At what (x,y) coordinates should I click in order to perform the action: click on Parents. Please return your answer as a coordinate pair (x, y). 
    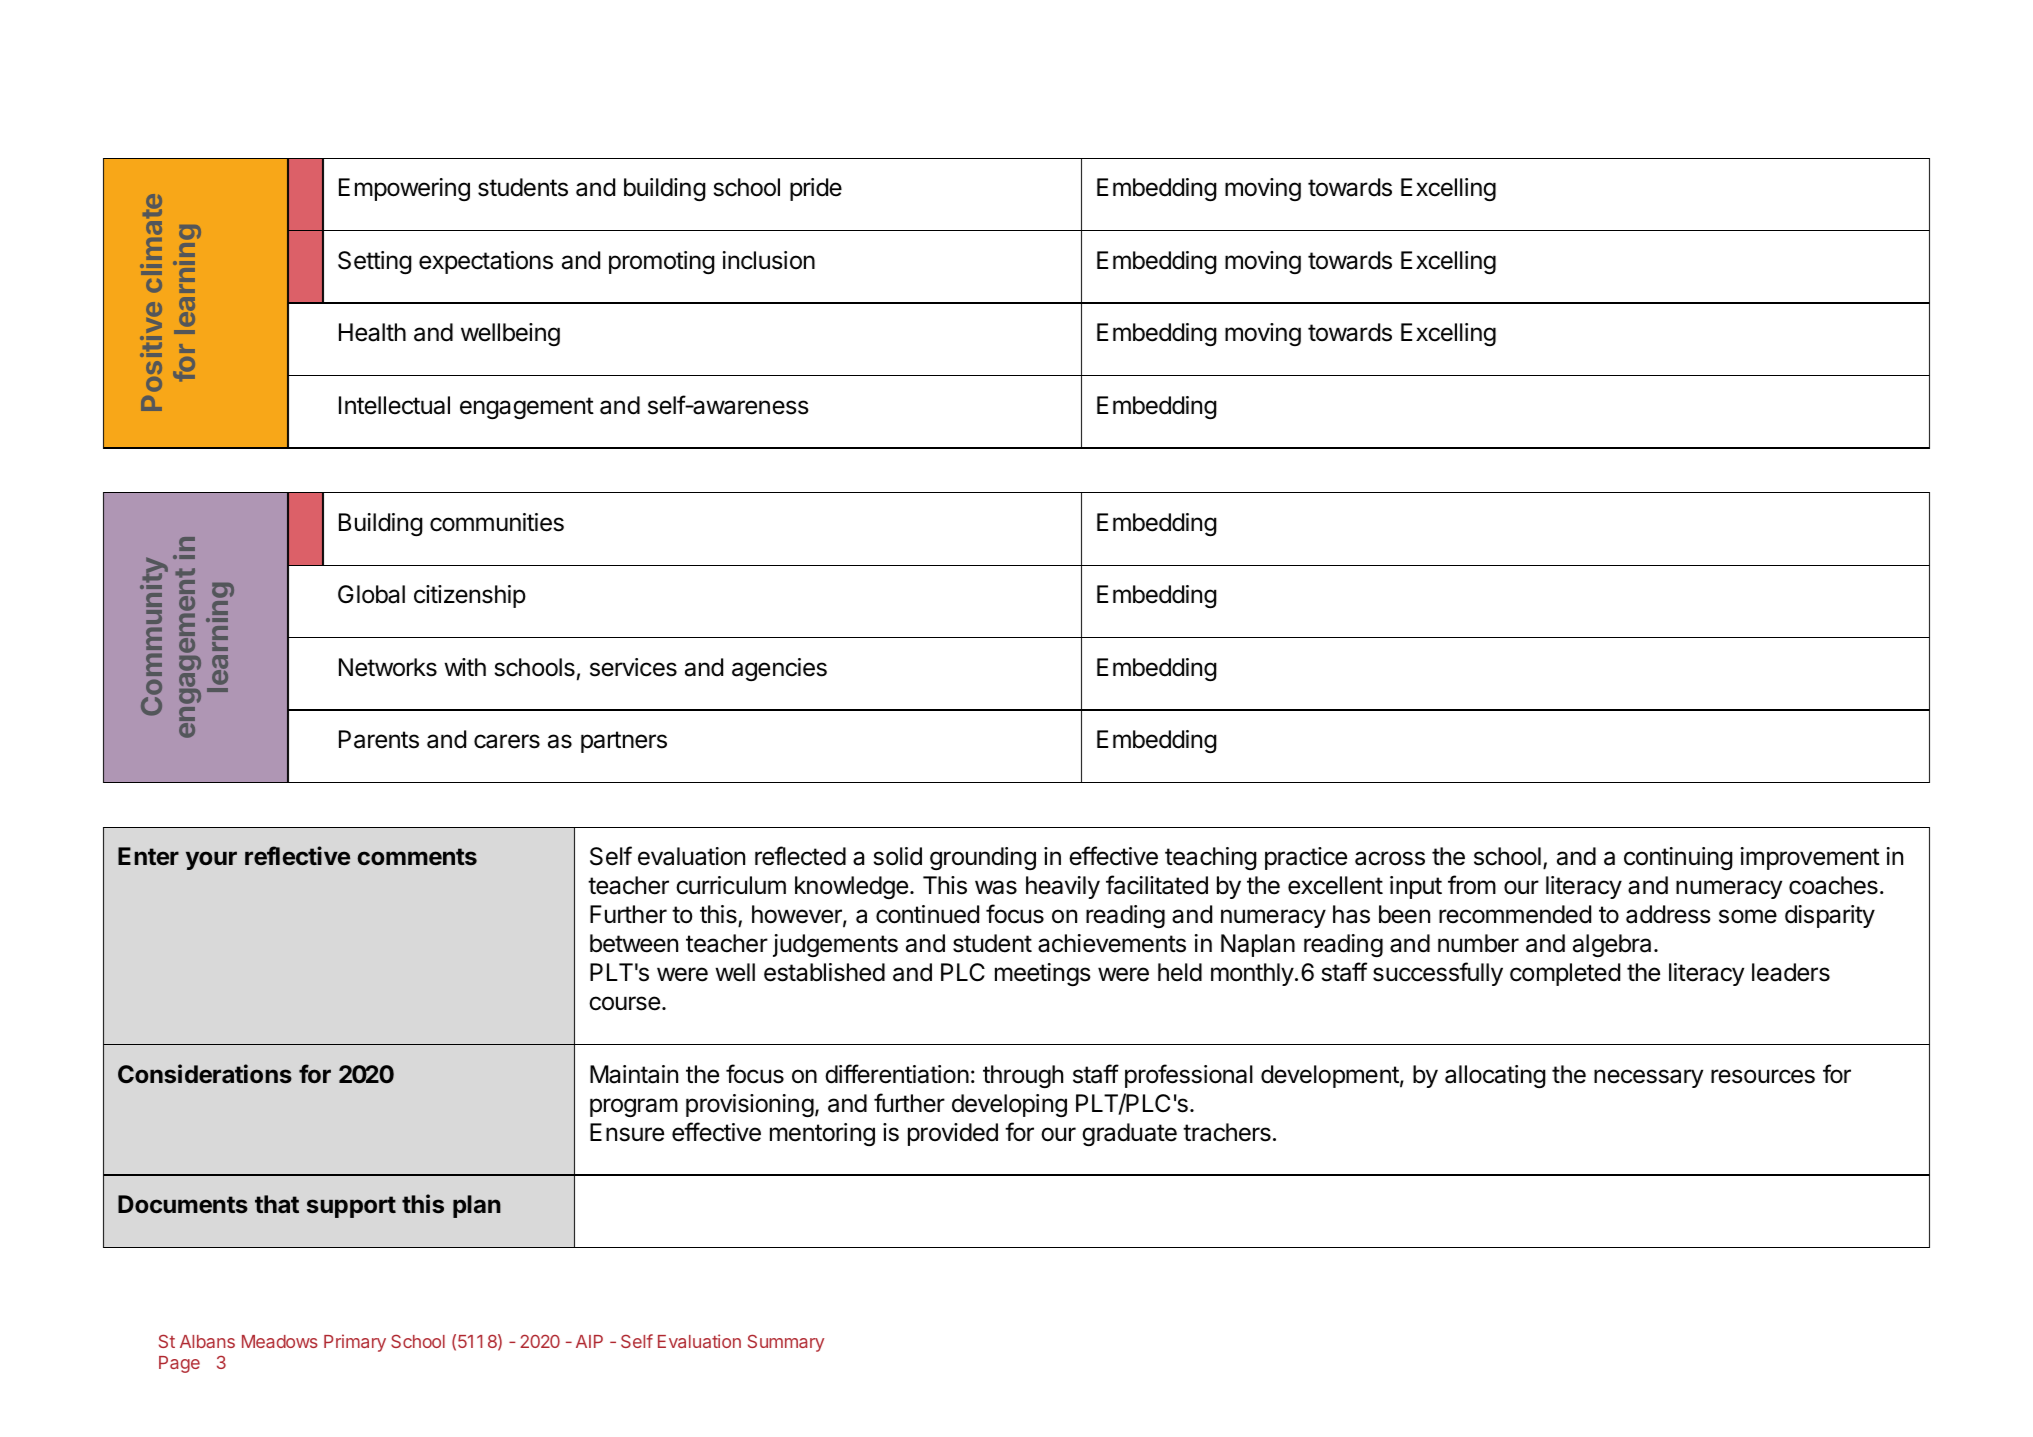
    Looking at the image, I should click on (379, 739).
